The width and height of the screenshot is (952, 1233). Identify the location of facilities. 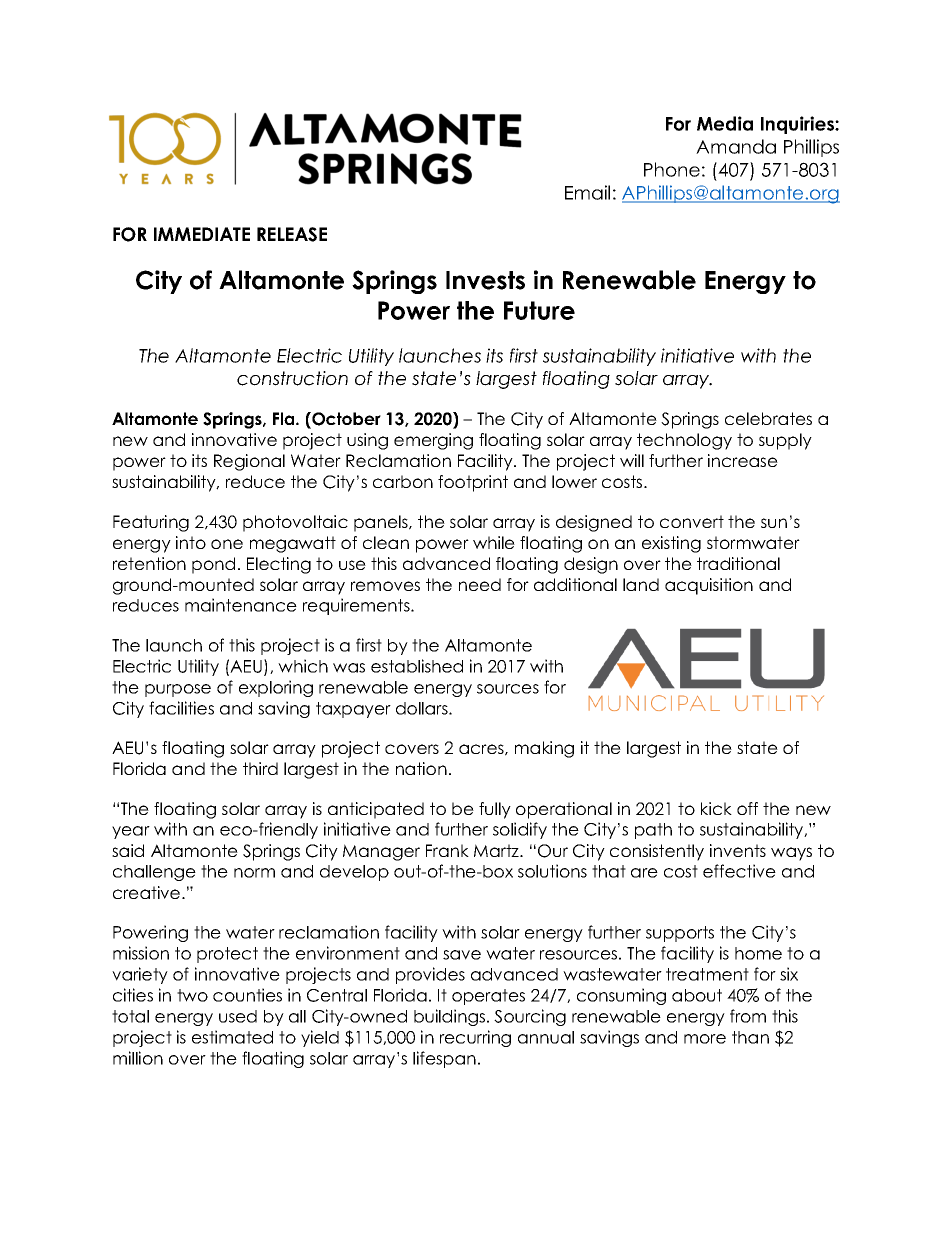
(181, 708).
